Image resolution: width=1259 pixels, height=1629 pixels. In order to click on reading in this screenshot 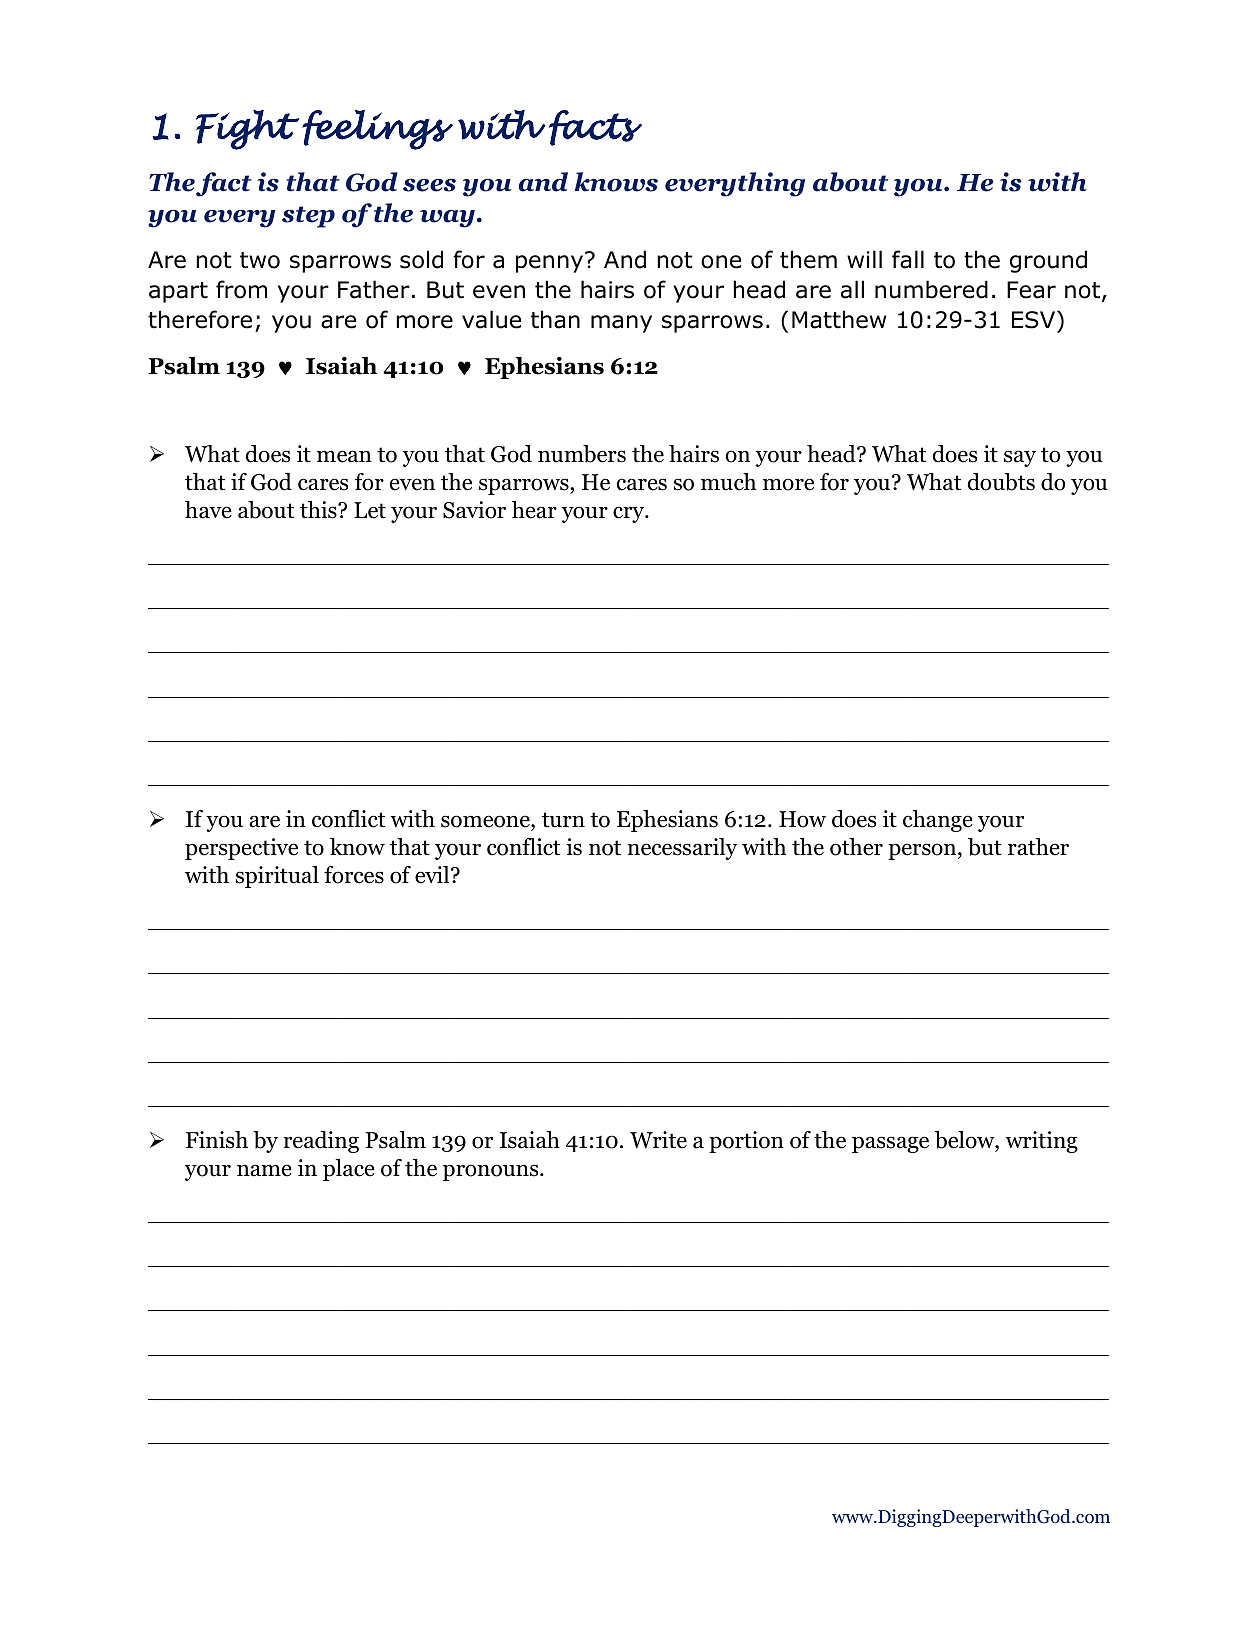, I will do `click(321, 1142)`.
